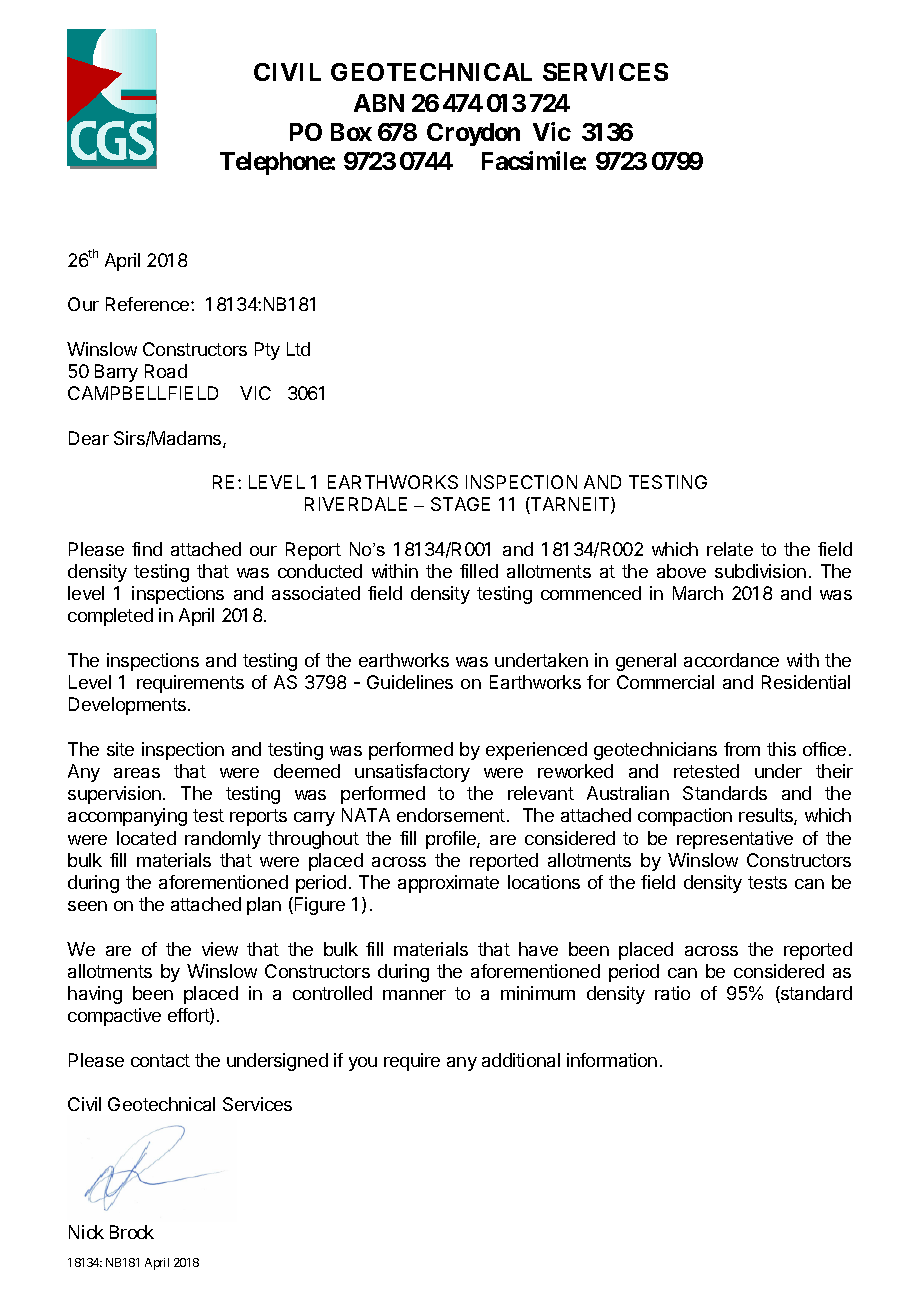 The width and height of the screenshot is (924, 1308). Describe the element at coordinates (132, 1232) in the screenshot. I see `Brock` at that location.
